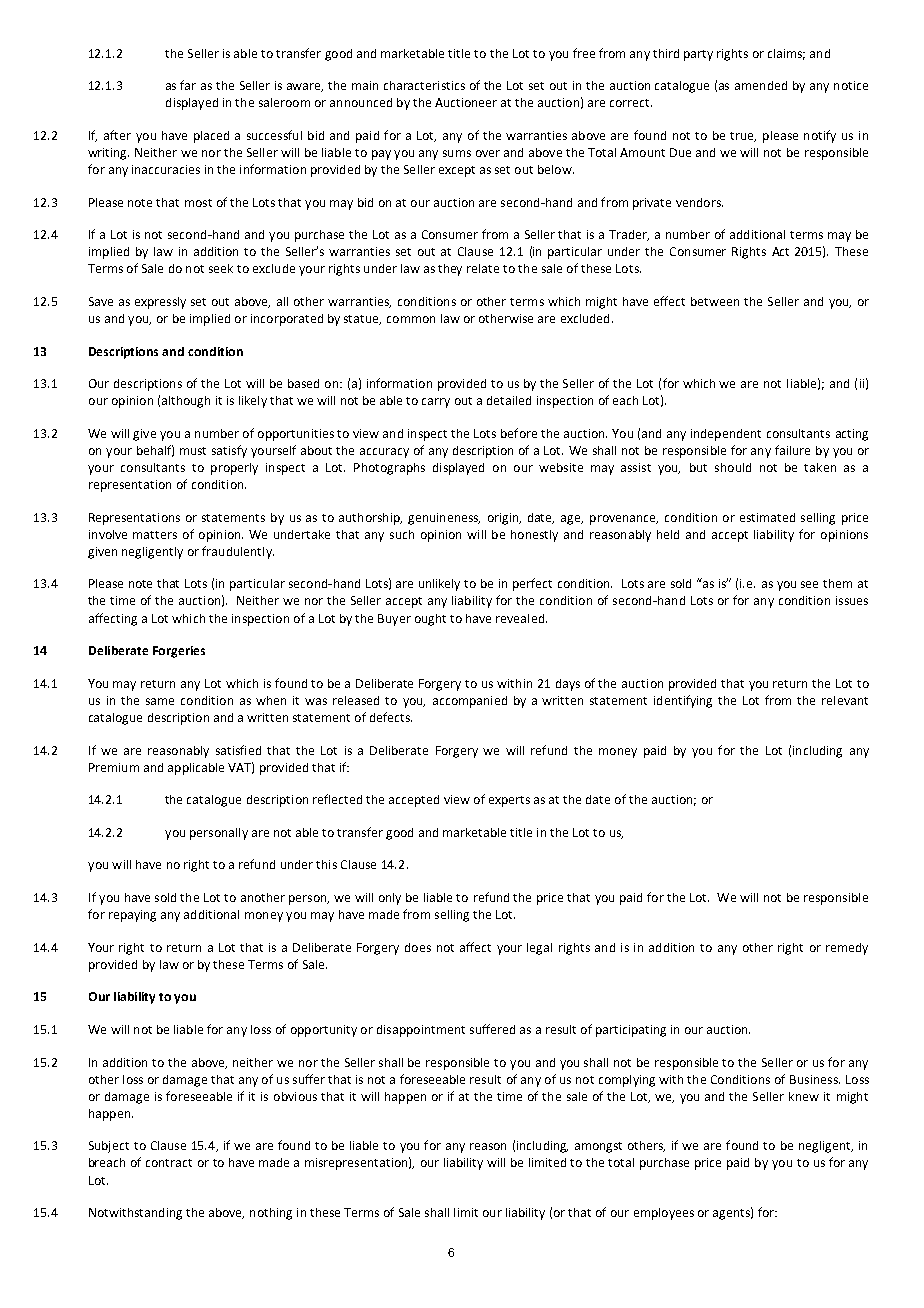 This page has width=924, height=1308. I want to click on far, so click(188, 85).
